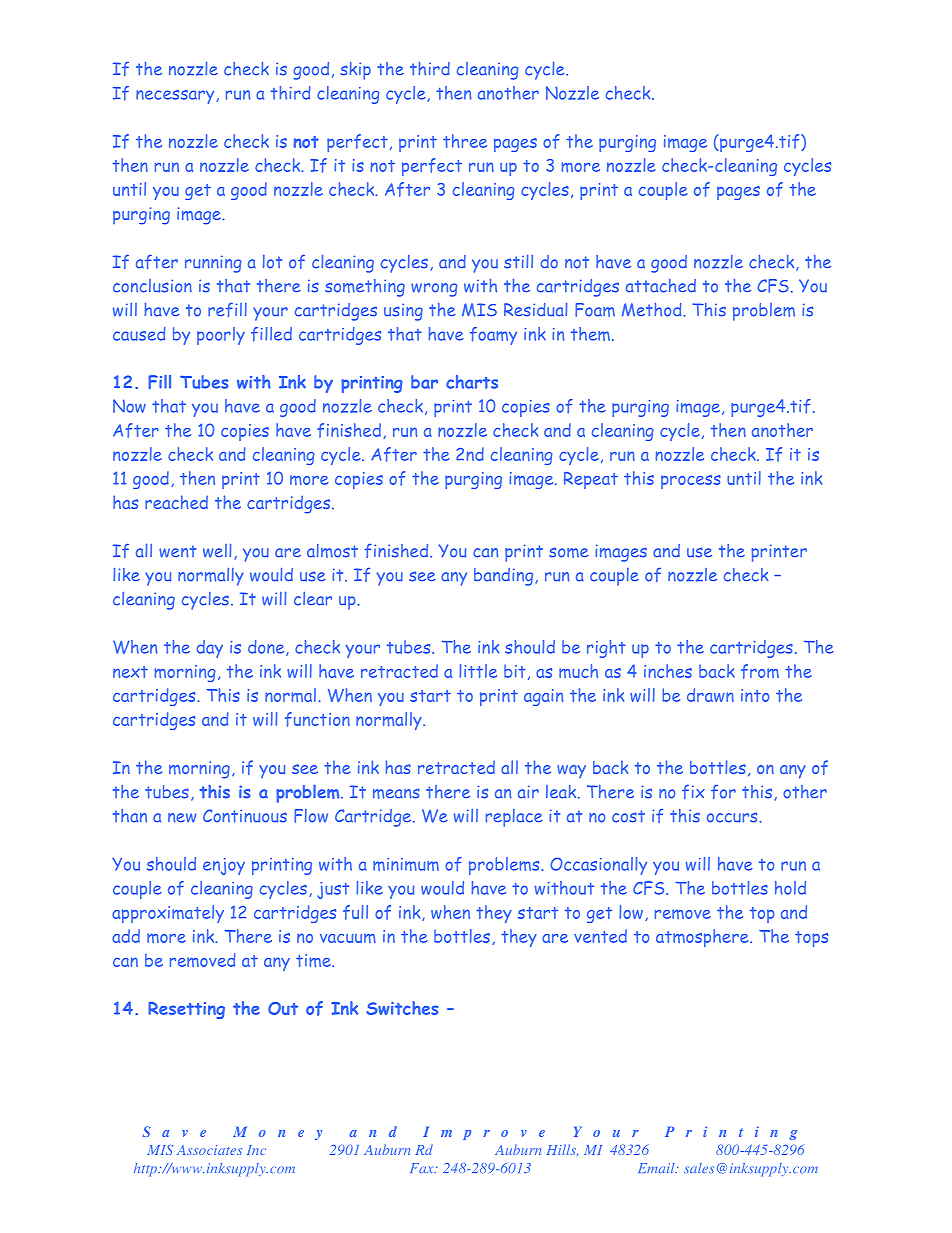 The height and width of the screenshot is (1233, 952). I want to click on Email, so click(657, 1168).
